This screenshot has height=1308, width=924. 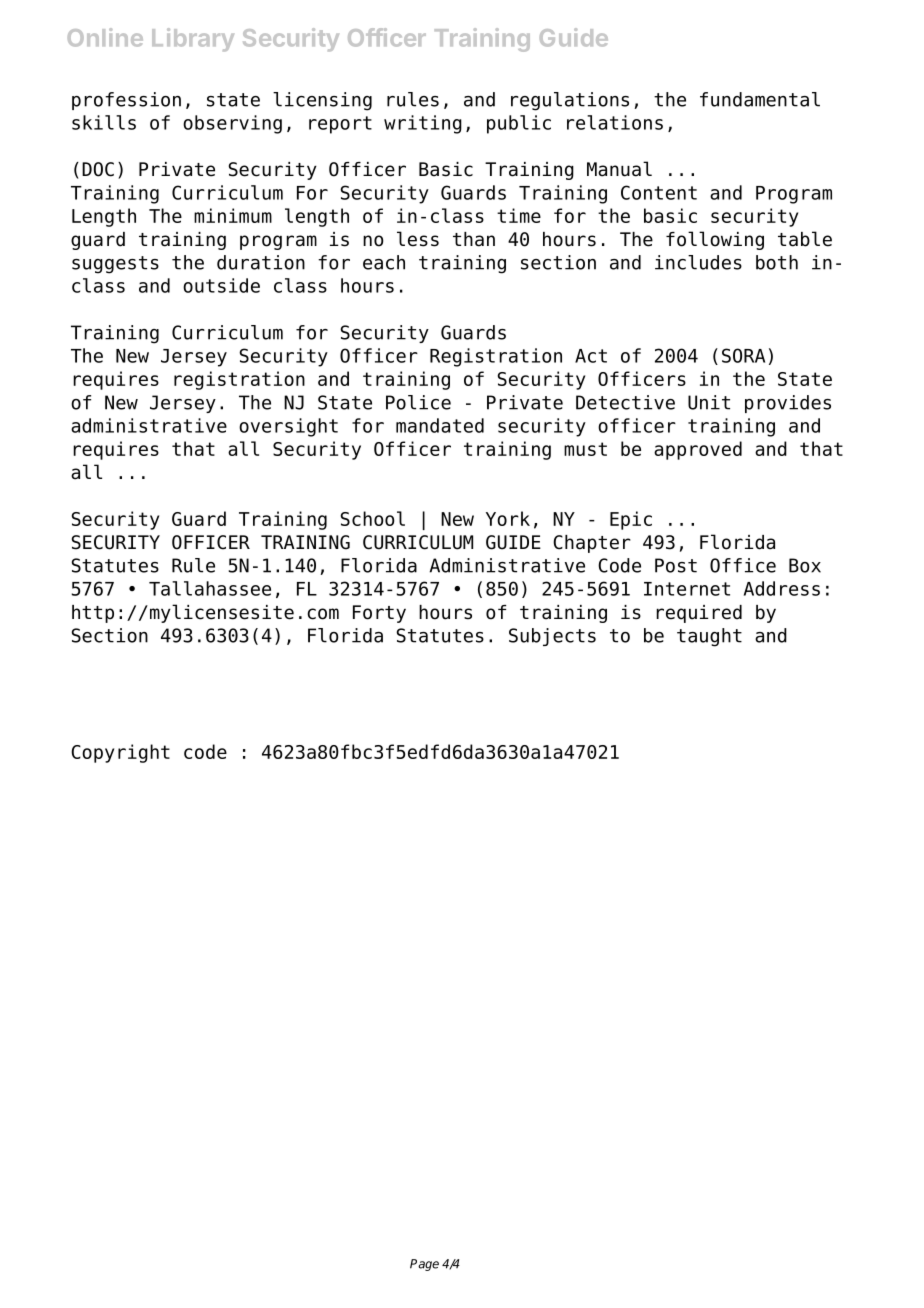 What do you see at coordinates (210, 588) in the screenshot?
I see `Tallahassee` at bounding box center [210, 588].
